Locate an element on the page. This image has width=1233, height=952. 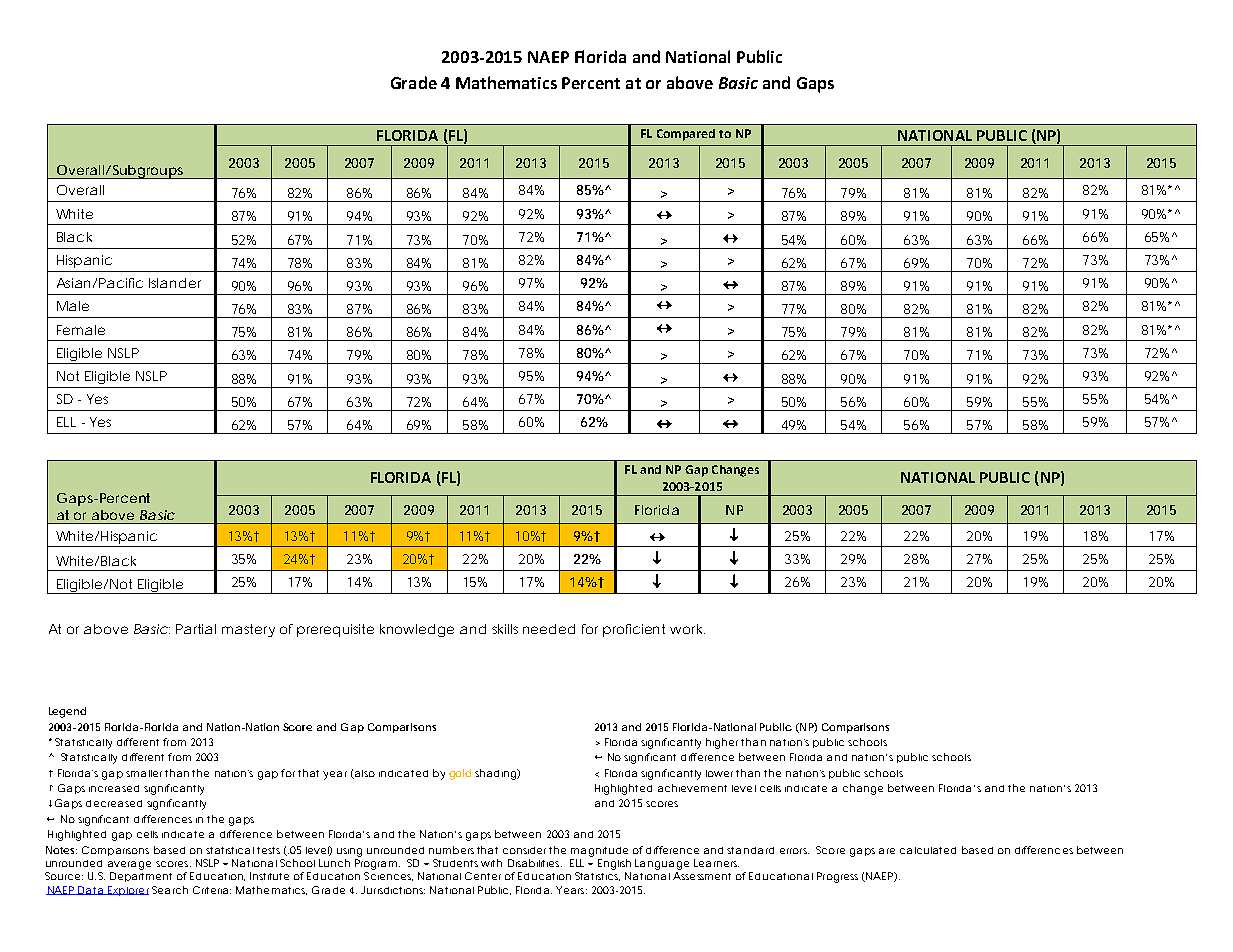
Compared is located at coordinates (686, 135).
